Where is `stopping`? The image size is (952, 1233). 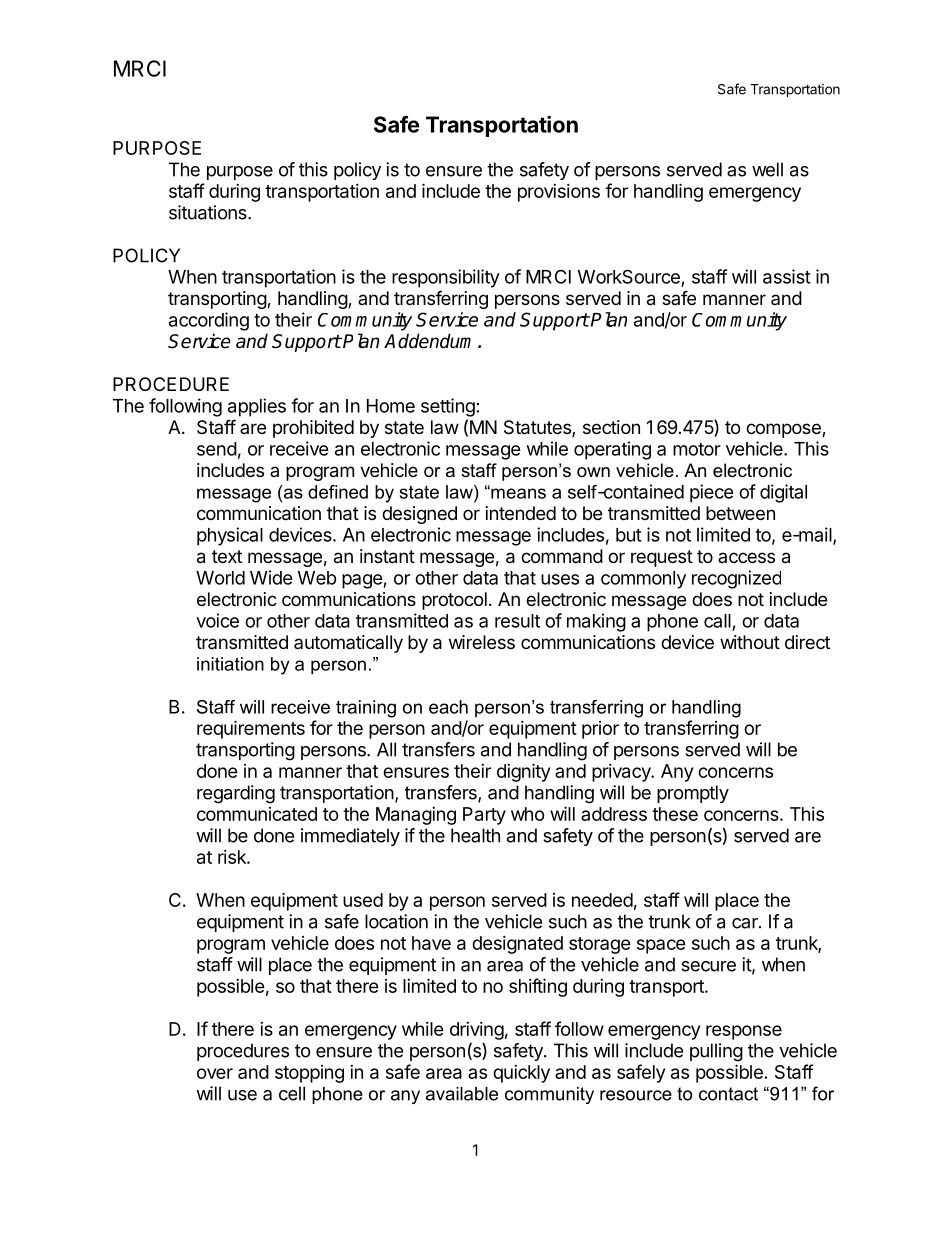 stopping is located at coordinates (309, 1074).
